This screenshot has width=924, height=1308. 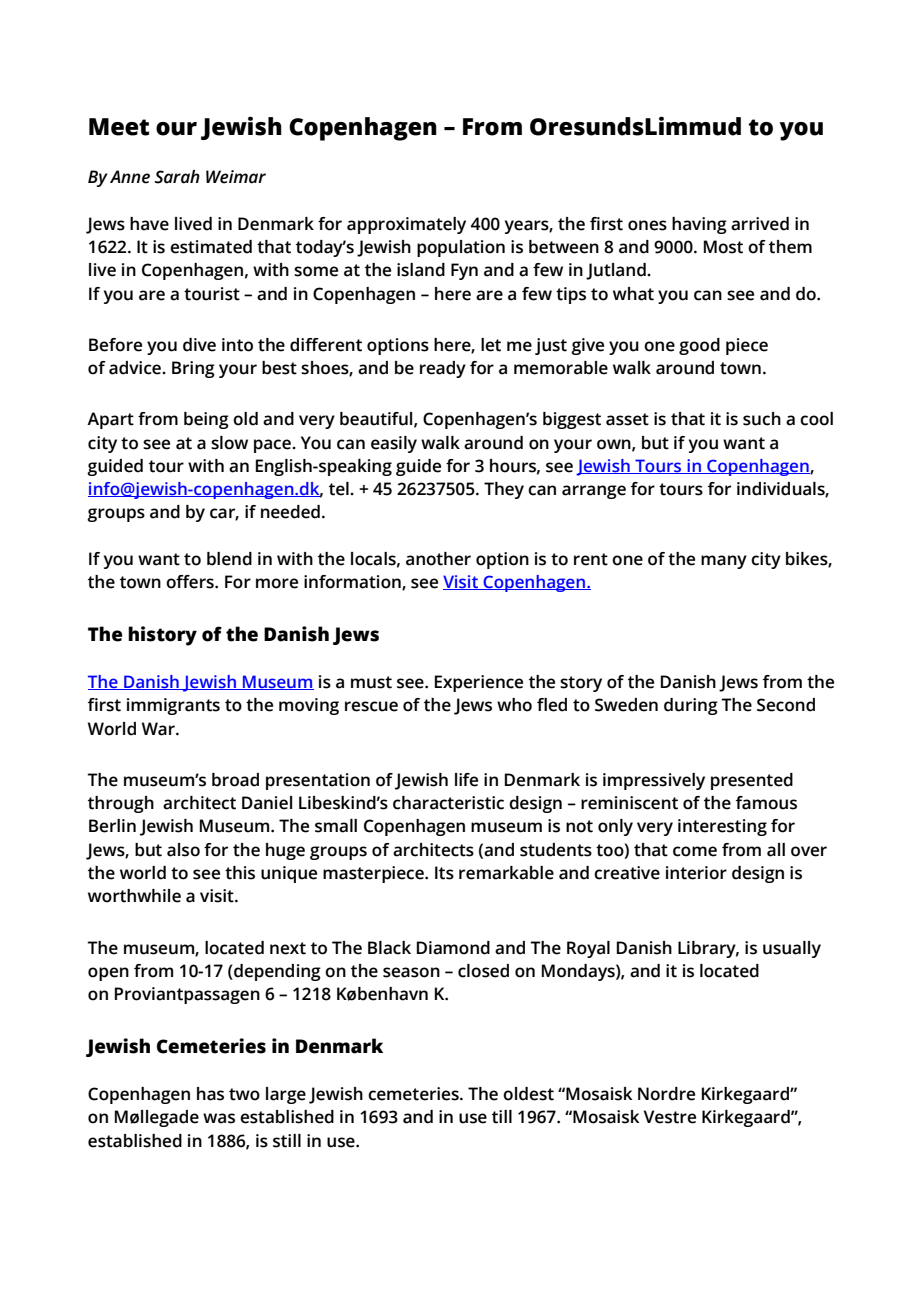 I want to click on Bring, so click(x=193, y=369).
